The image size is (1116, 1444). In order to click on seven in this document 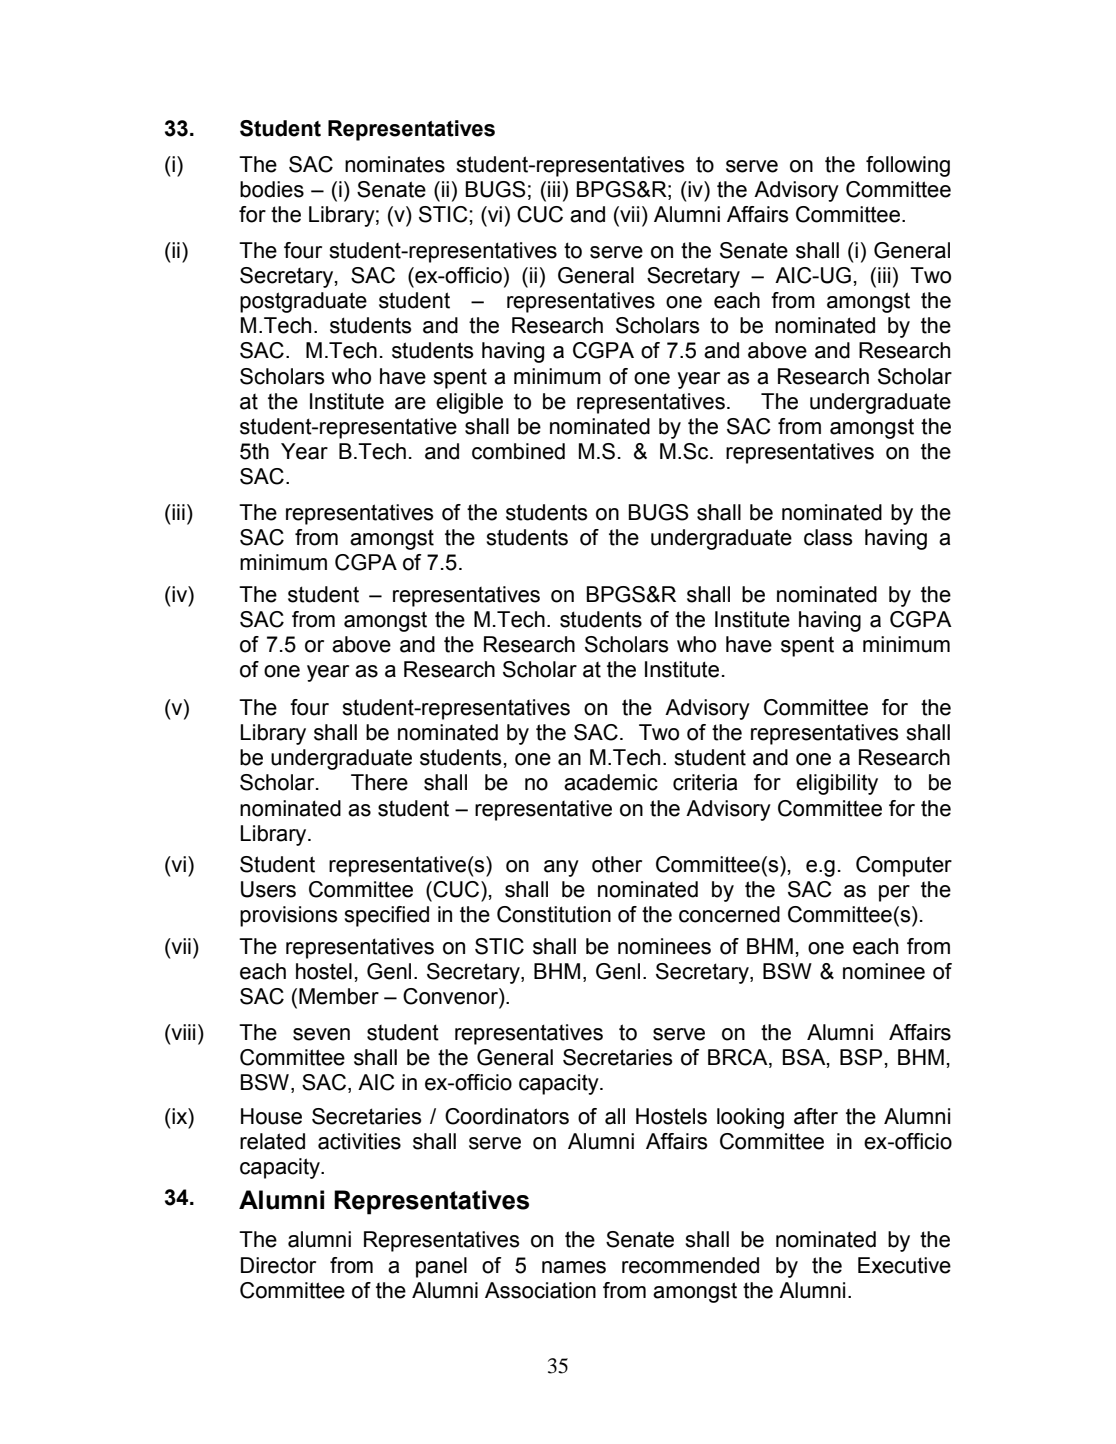, I will do `click(321, 1034)`.
